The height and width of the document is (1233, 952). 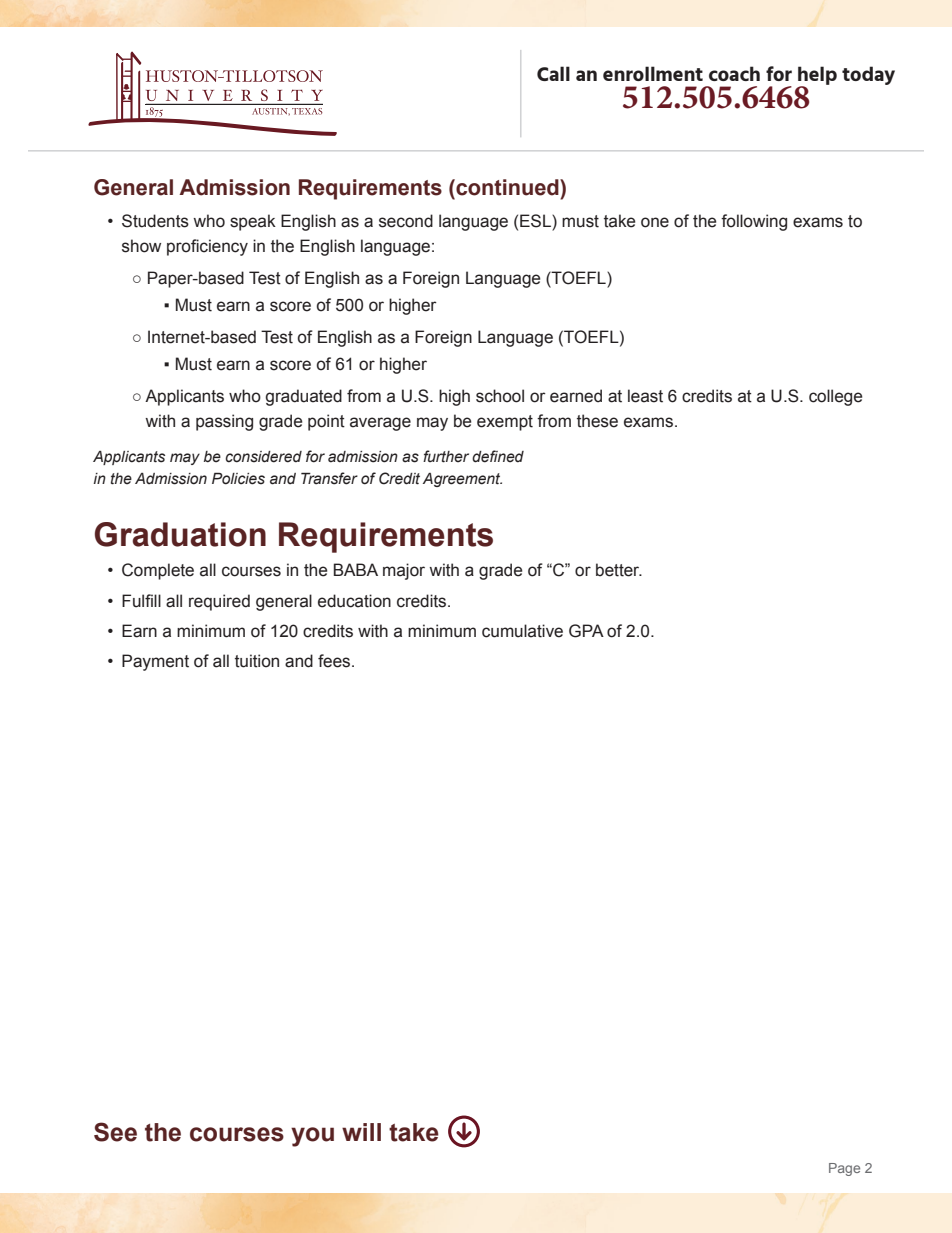 What do you see at coordinates (586, 631) in the document?
I see `GPA` at bounding box center [586, 631].
